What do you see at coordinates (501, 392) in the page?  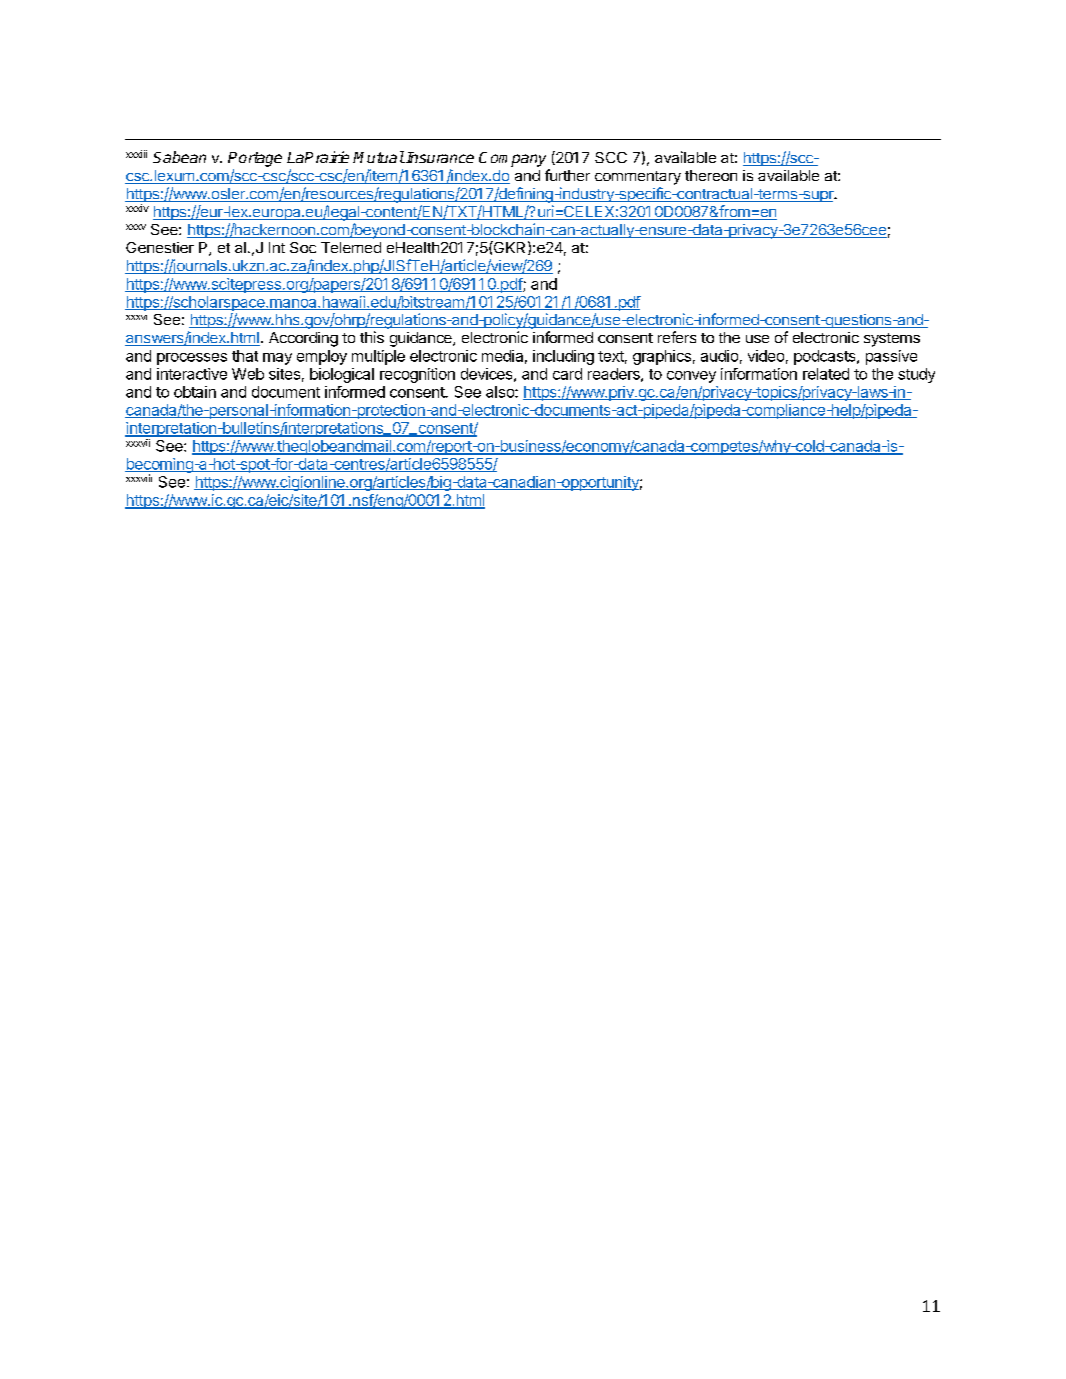 I see `also` at bounding box center [501, 392].
